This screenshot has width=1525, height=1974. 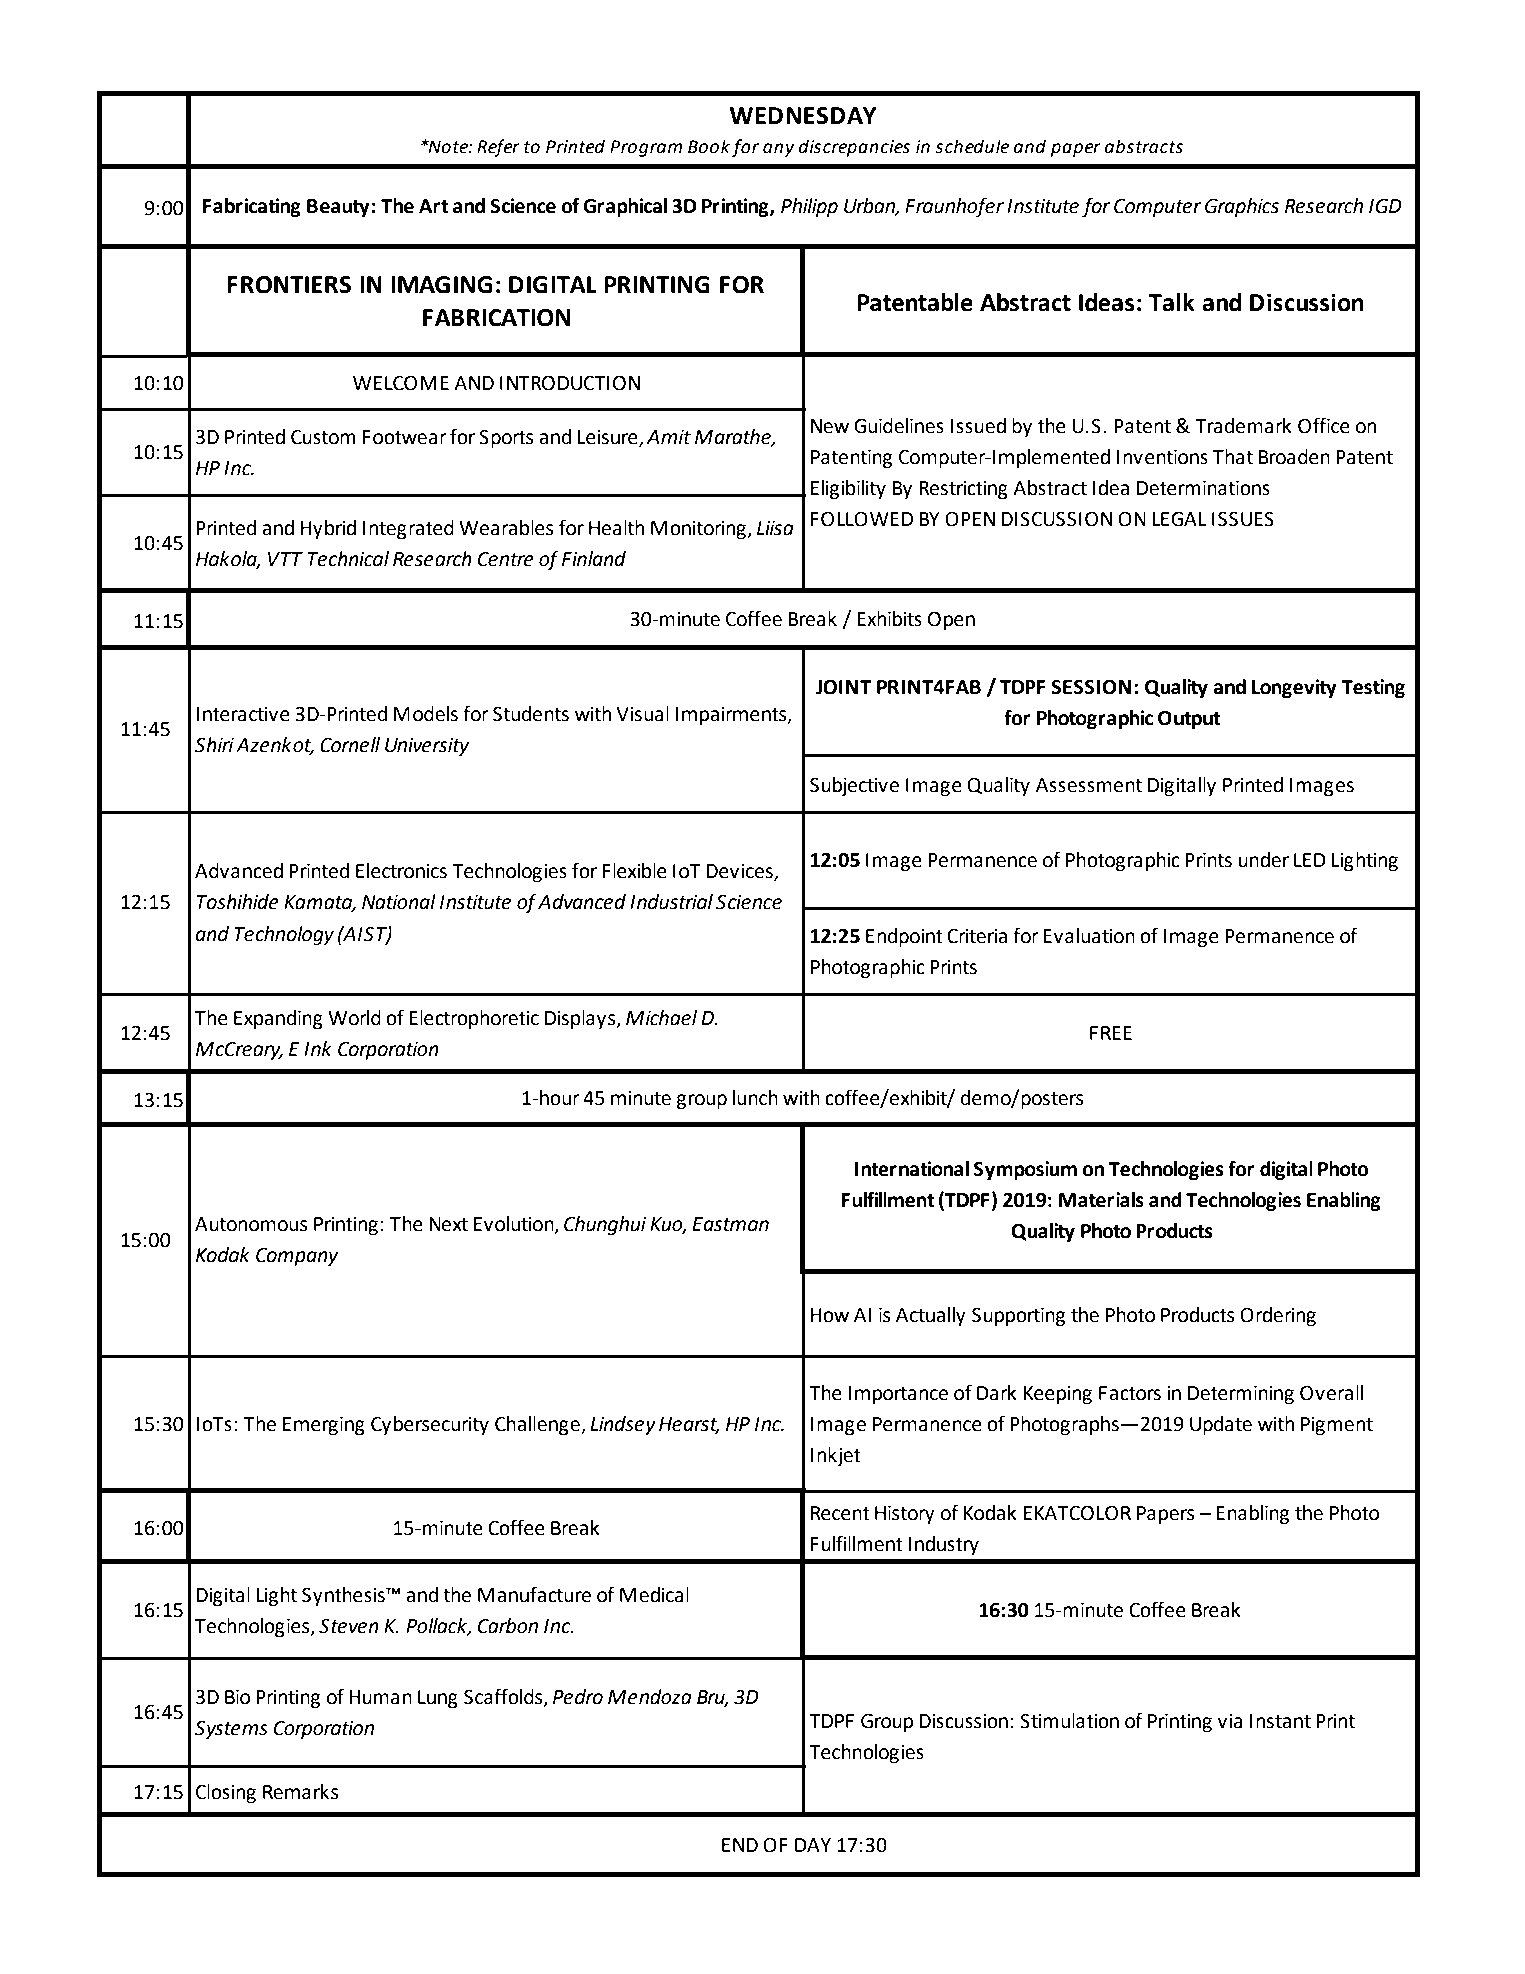 I want to click on Longevity, so click(x=1294, y=688).
